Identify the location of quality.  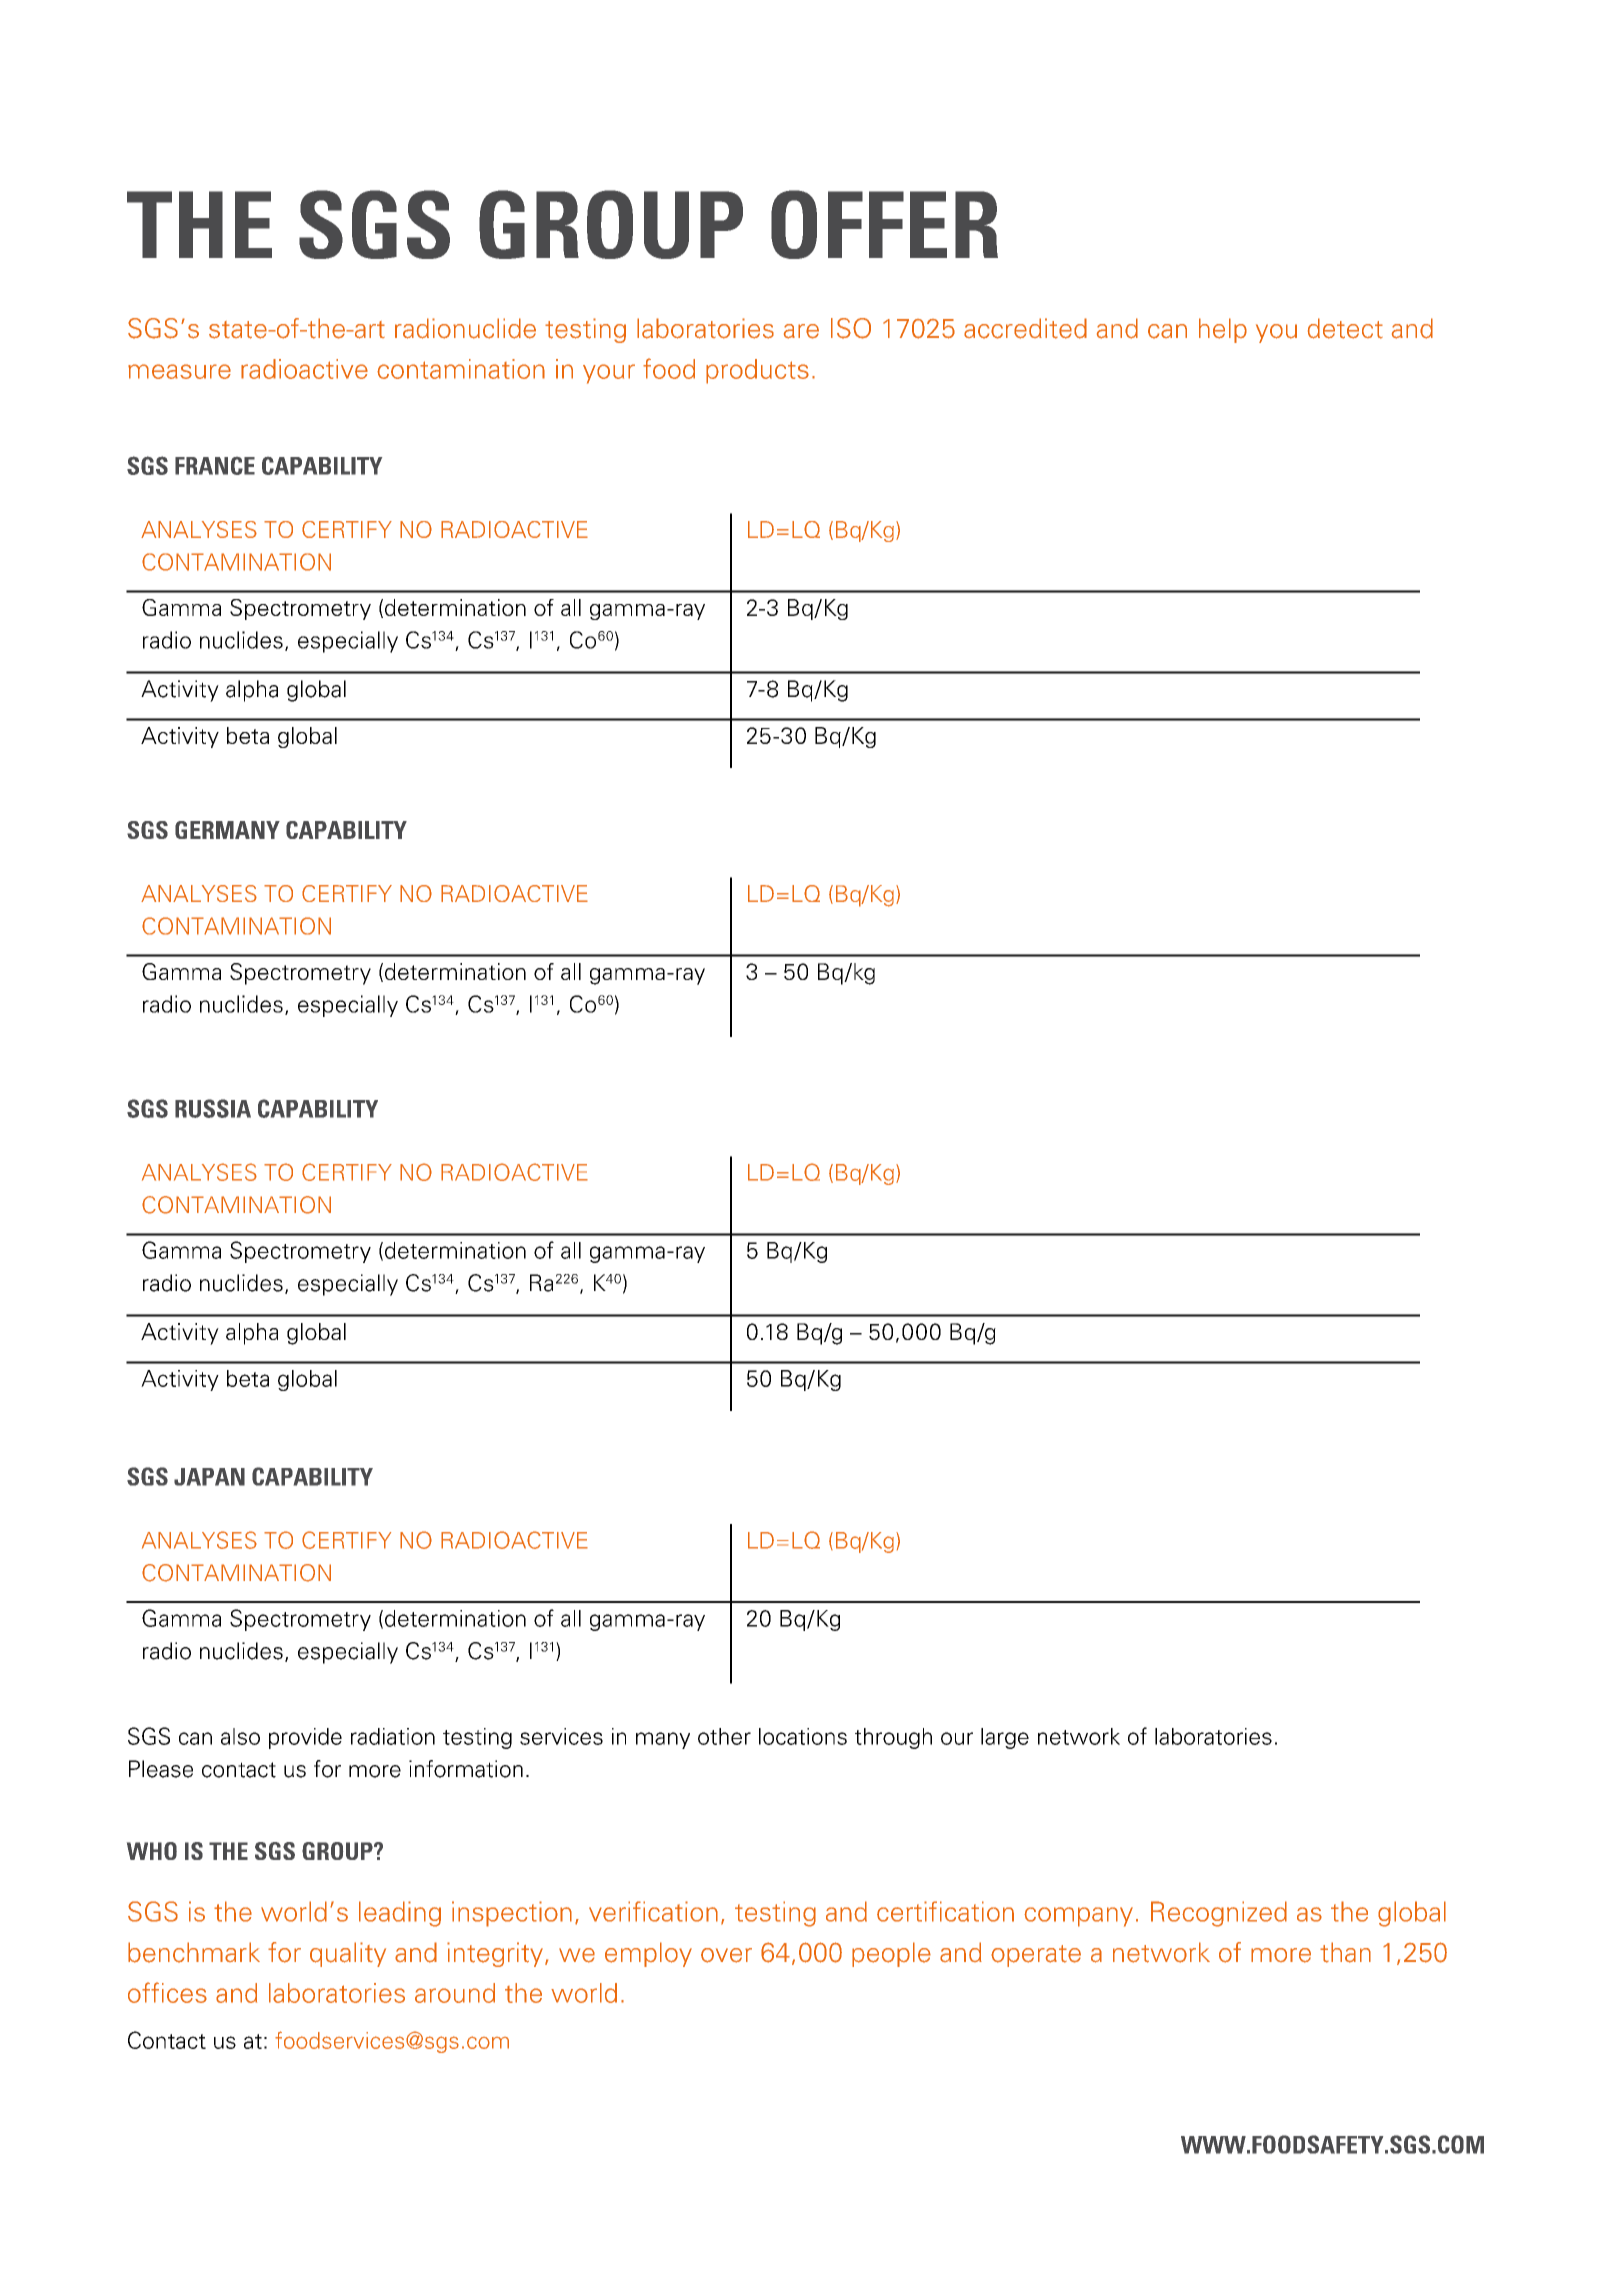
(348, 1954).
